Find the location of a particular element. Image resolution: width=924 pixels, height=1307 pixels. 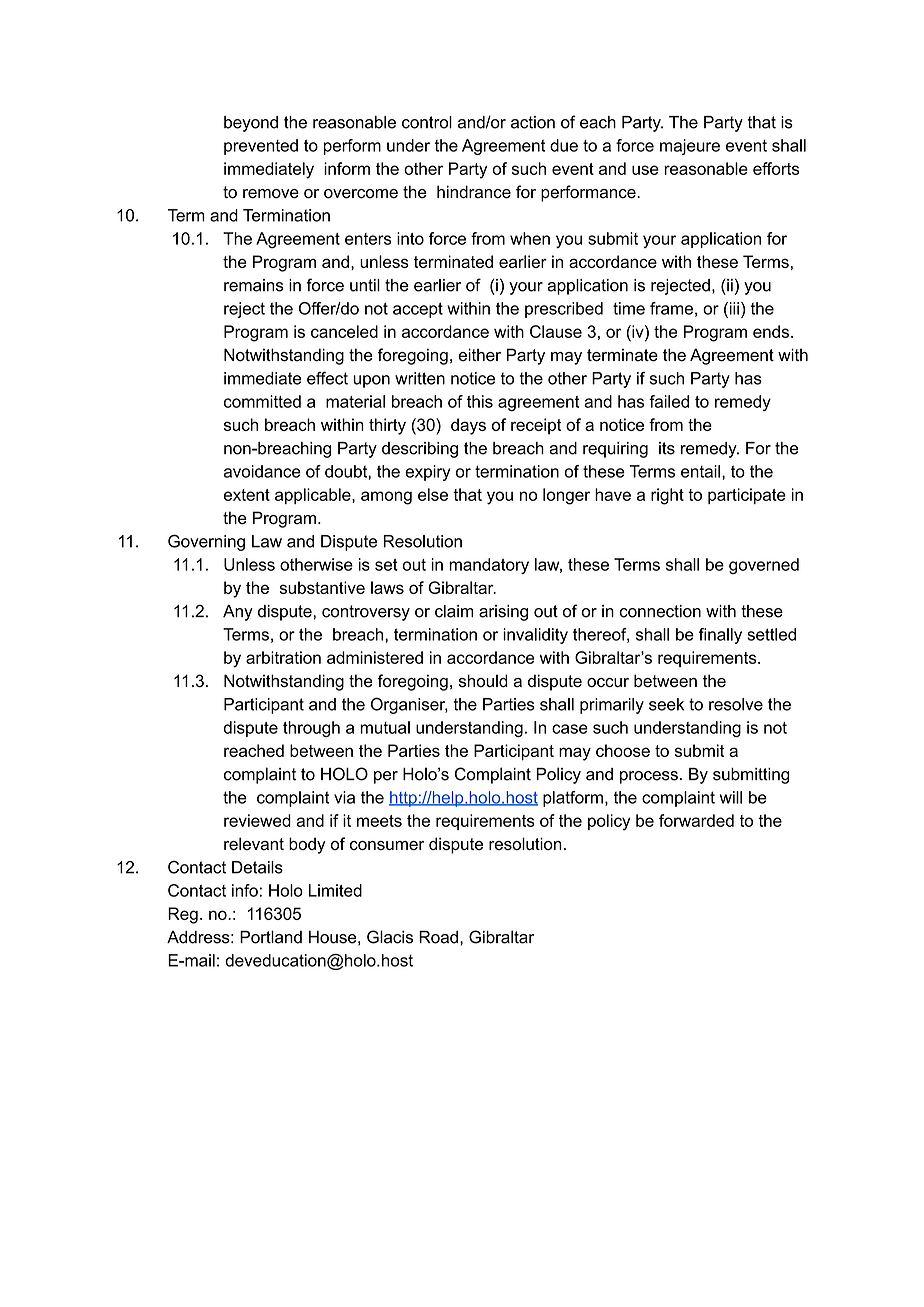

beyond is located at coordinates (251, 124).
